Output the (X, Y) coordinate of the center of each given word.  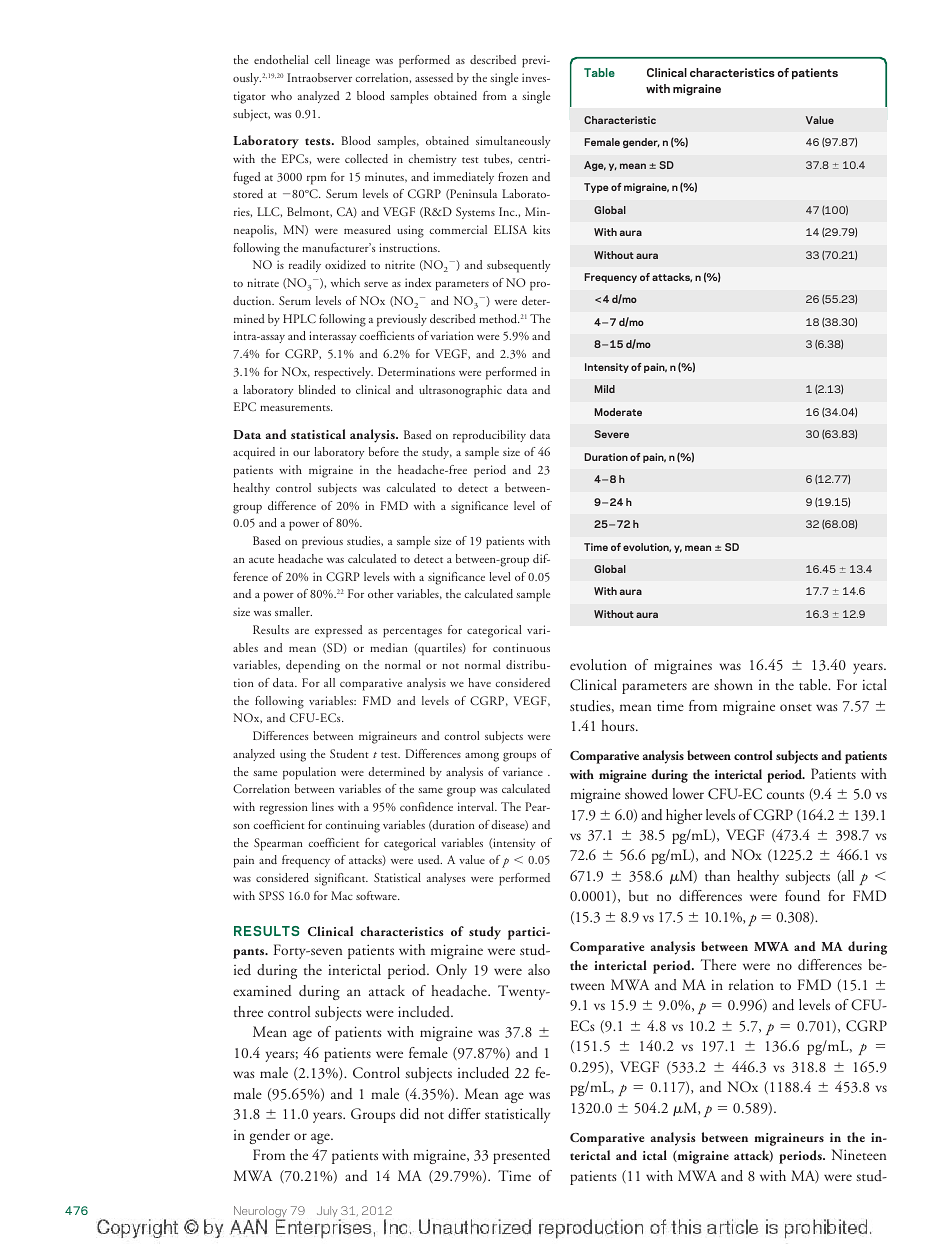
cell (322, 59)
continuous (521, 647)
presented (521, 1156)
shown (733, 684)
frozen (513, 176)
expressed (339, 631)
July (328, 1213)
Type (596, 188)
